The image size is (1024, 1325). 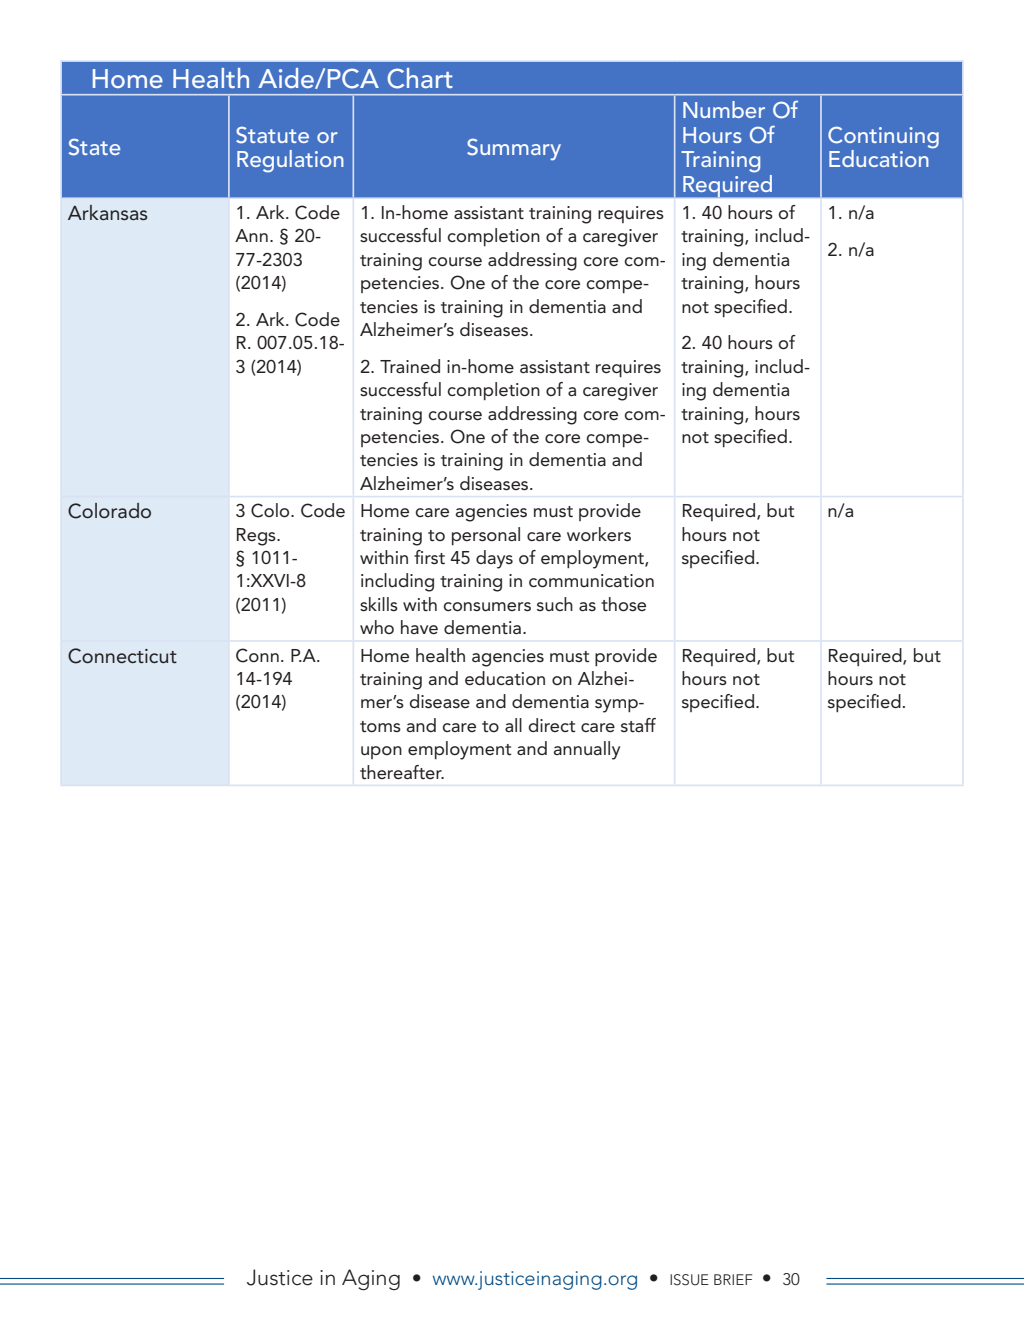 What do you see at coordinates (552, 725) in the image?
I see `direct` at bounding box center [552, 725].
